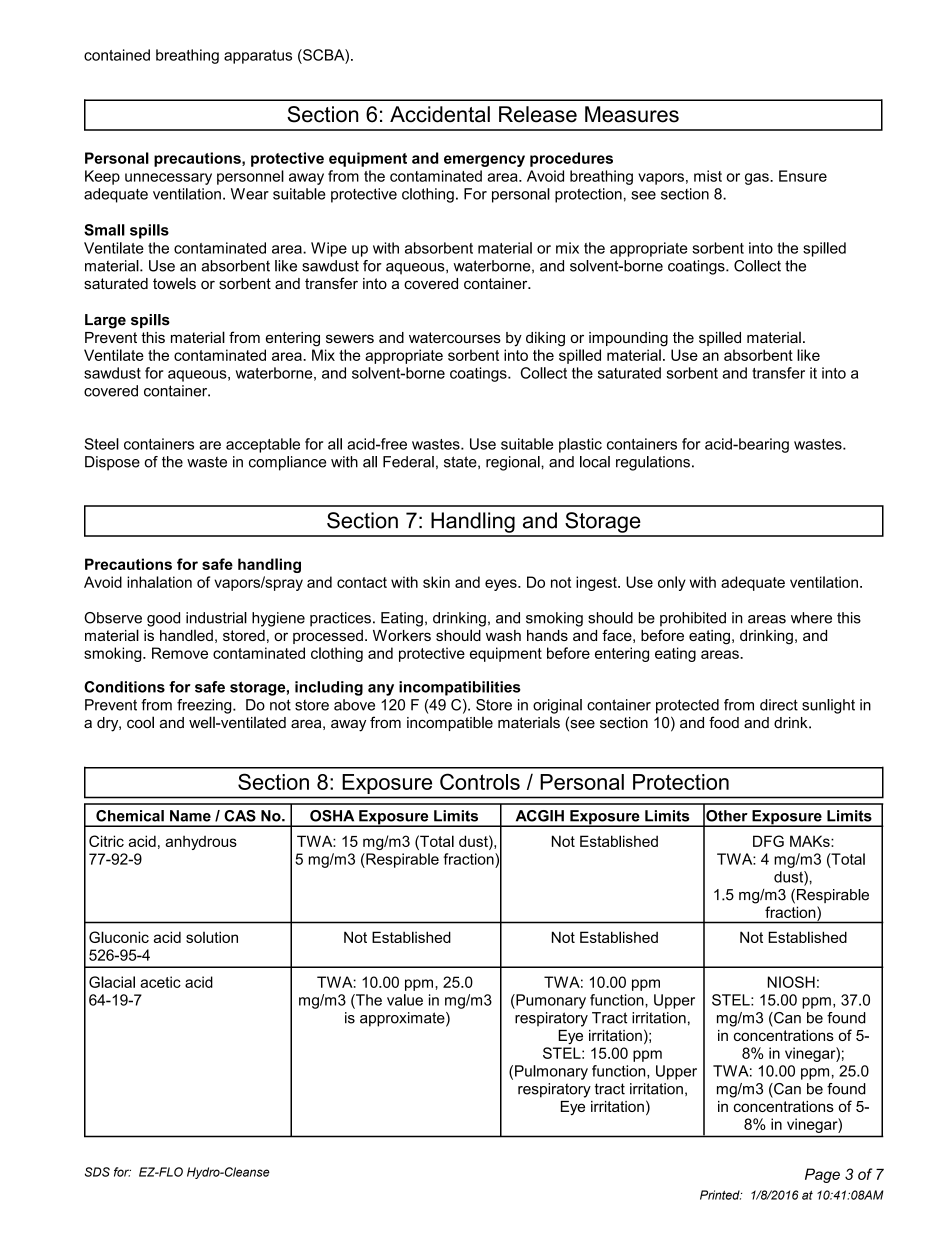  Describe the element at coordinates (721, 1195) in the image. I see `Printed` at that location.
